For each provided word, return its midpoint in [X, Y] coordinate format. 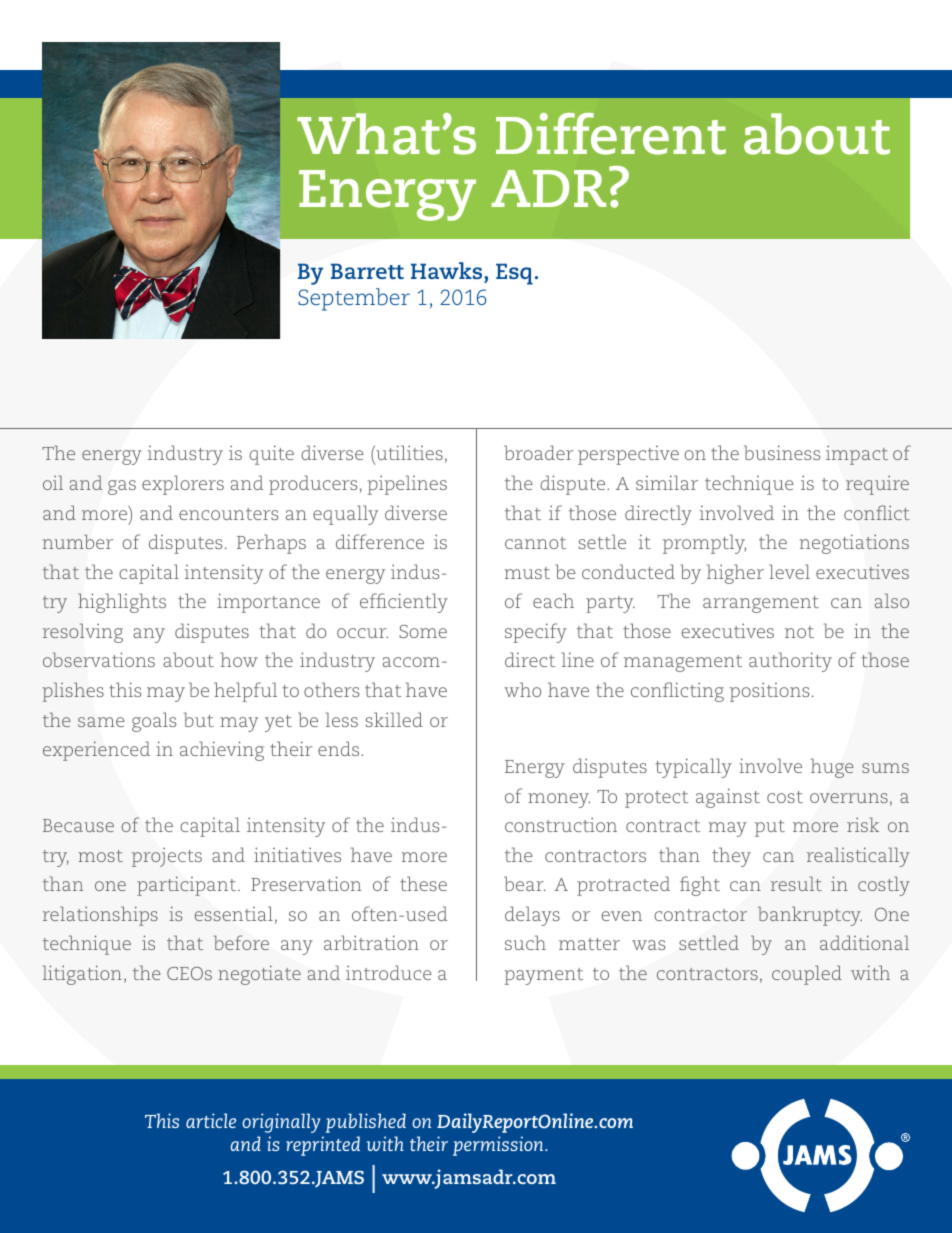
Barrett [367, 271]
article [211, 1120]
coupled [807, 975]
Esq [514, 274]
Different [611, 134]
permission [499, 1146]
